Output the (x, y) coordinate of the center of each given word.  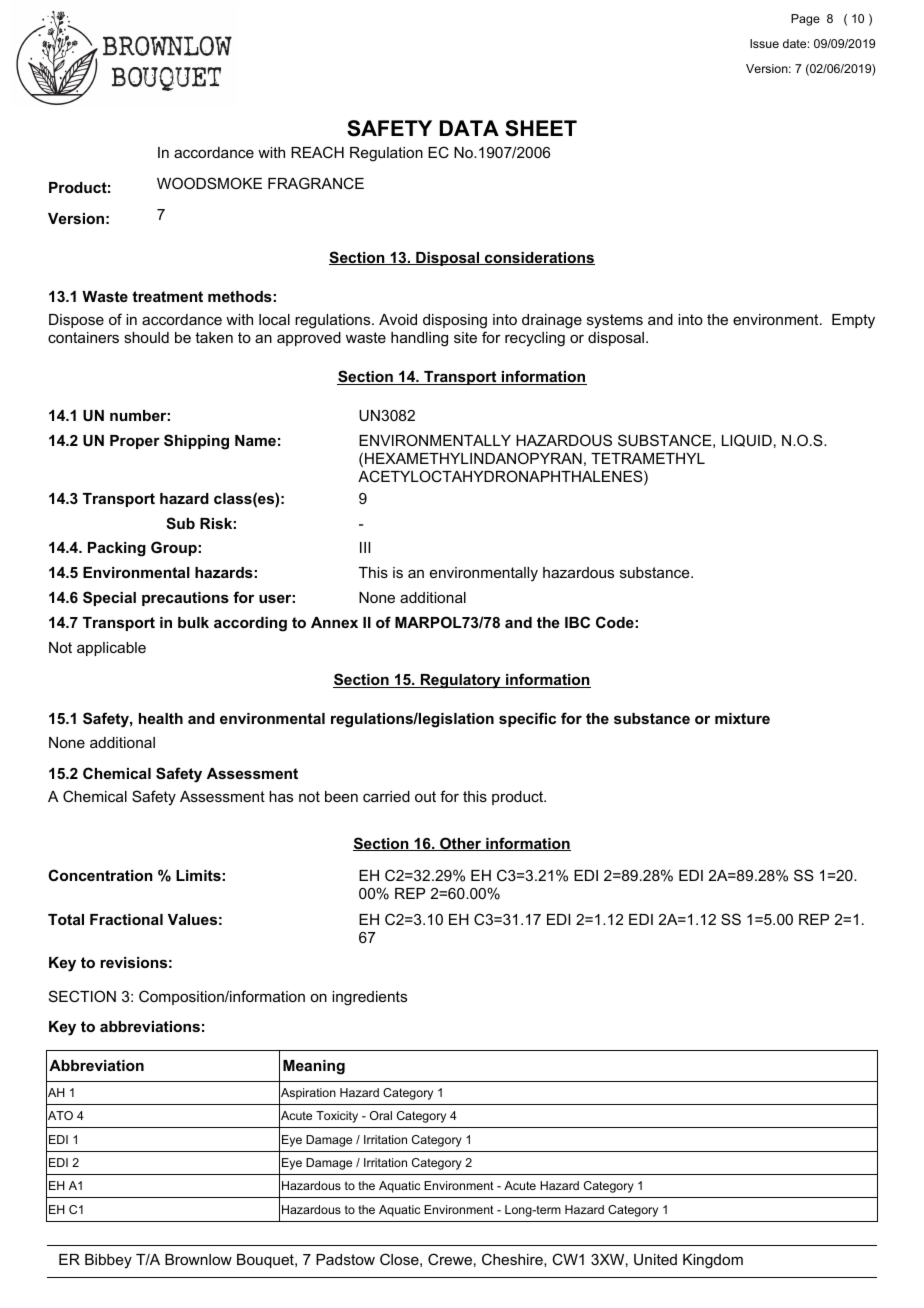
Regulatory (460, 681)
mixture (742, 718)
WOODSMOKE (209, 183)
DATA (469, 128)
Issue (764, 43)
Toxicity (337, 1117)
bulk (193, 622)
